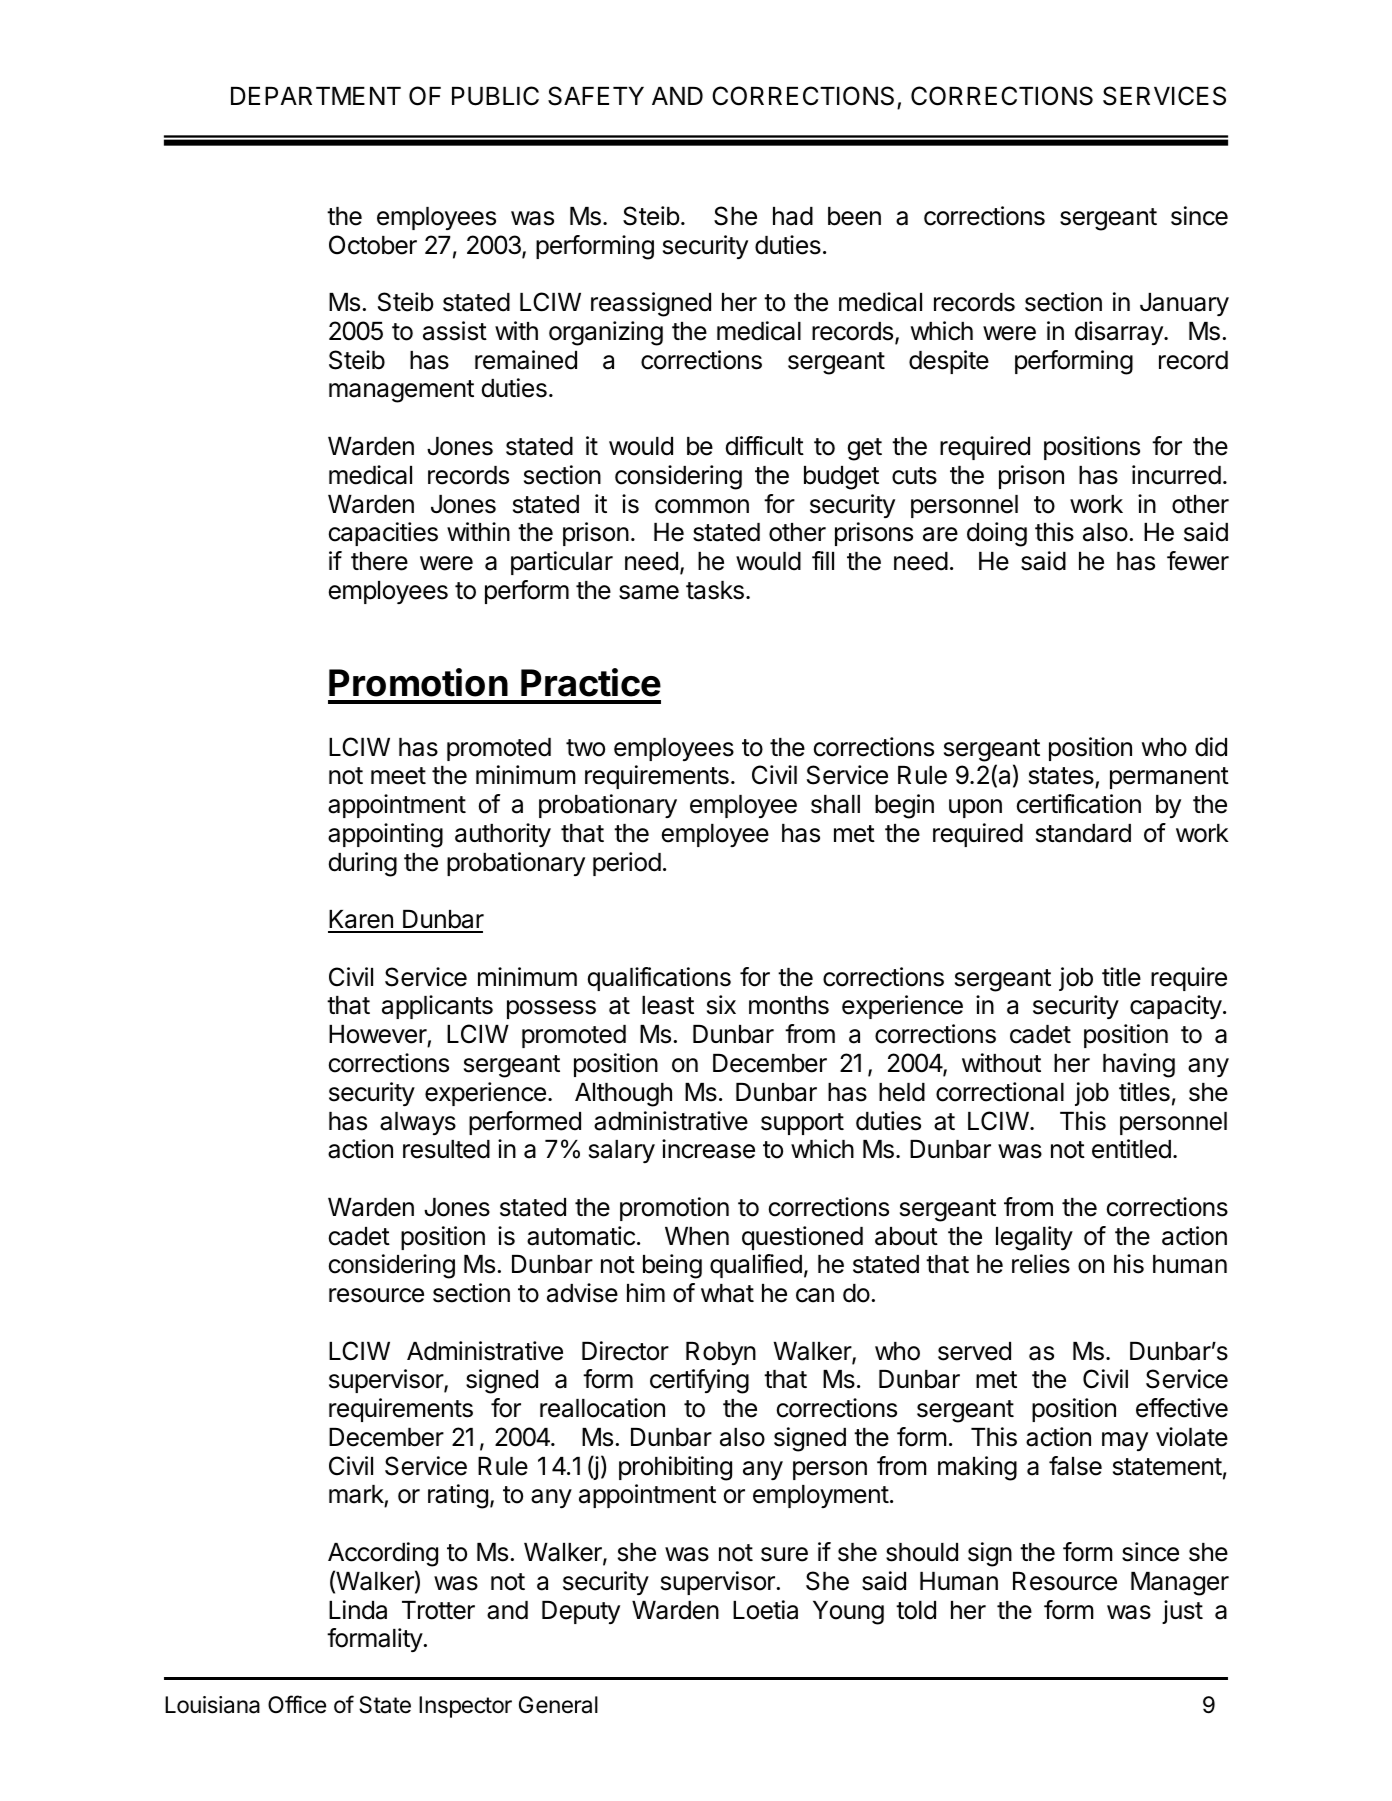 The width and height of the screenshot is (1392, 1801). What do you see at coordinates (1184, 304) in the screenshot?
I see `January` at bounding box center [1184, 304].
